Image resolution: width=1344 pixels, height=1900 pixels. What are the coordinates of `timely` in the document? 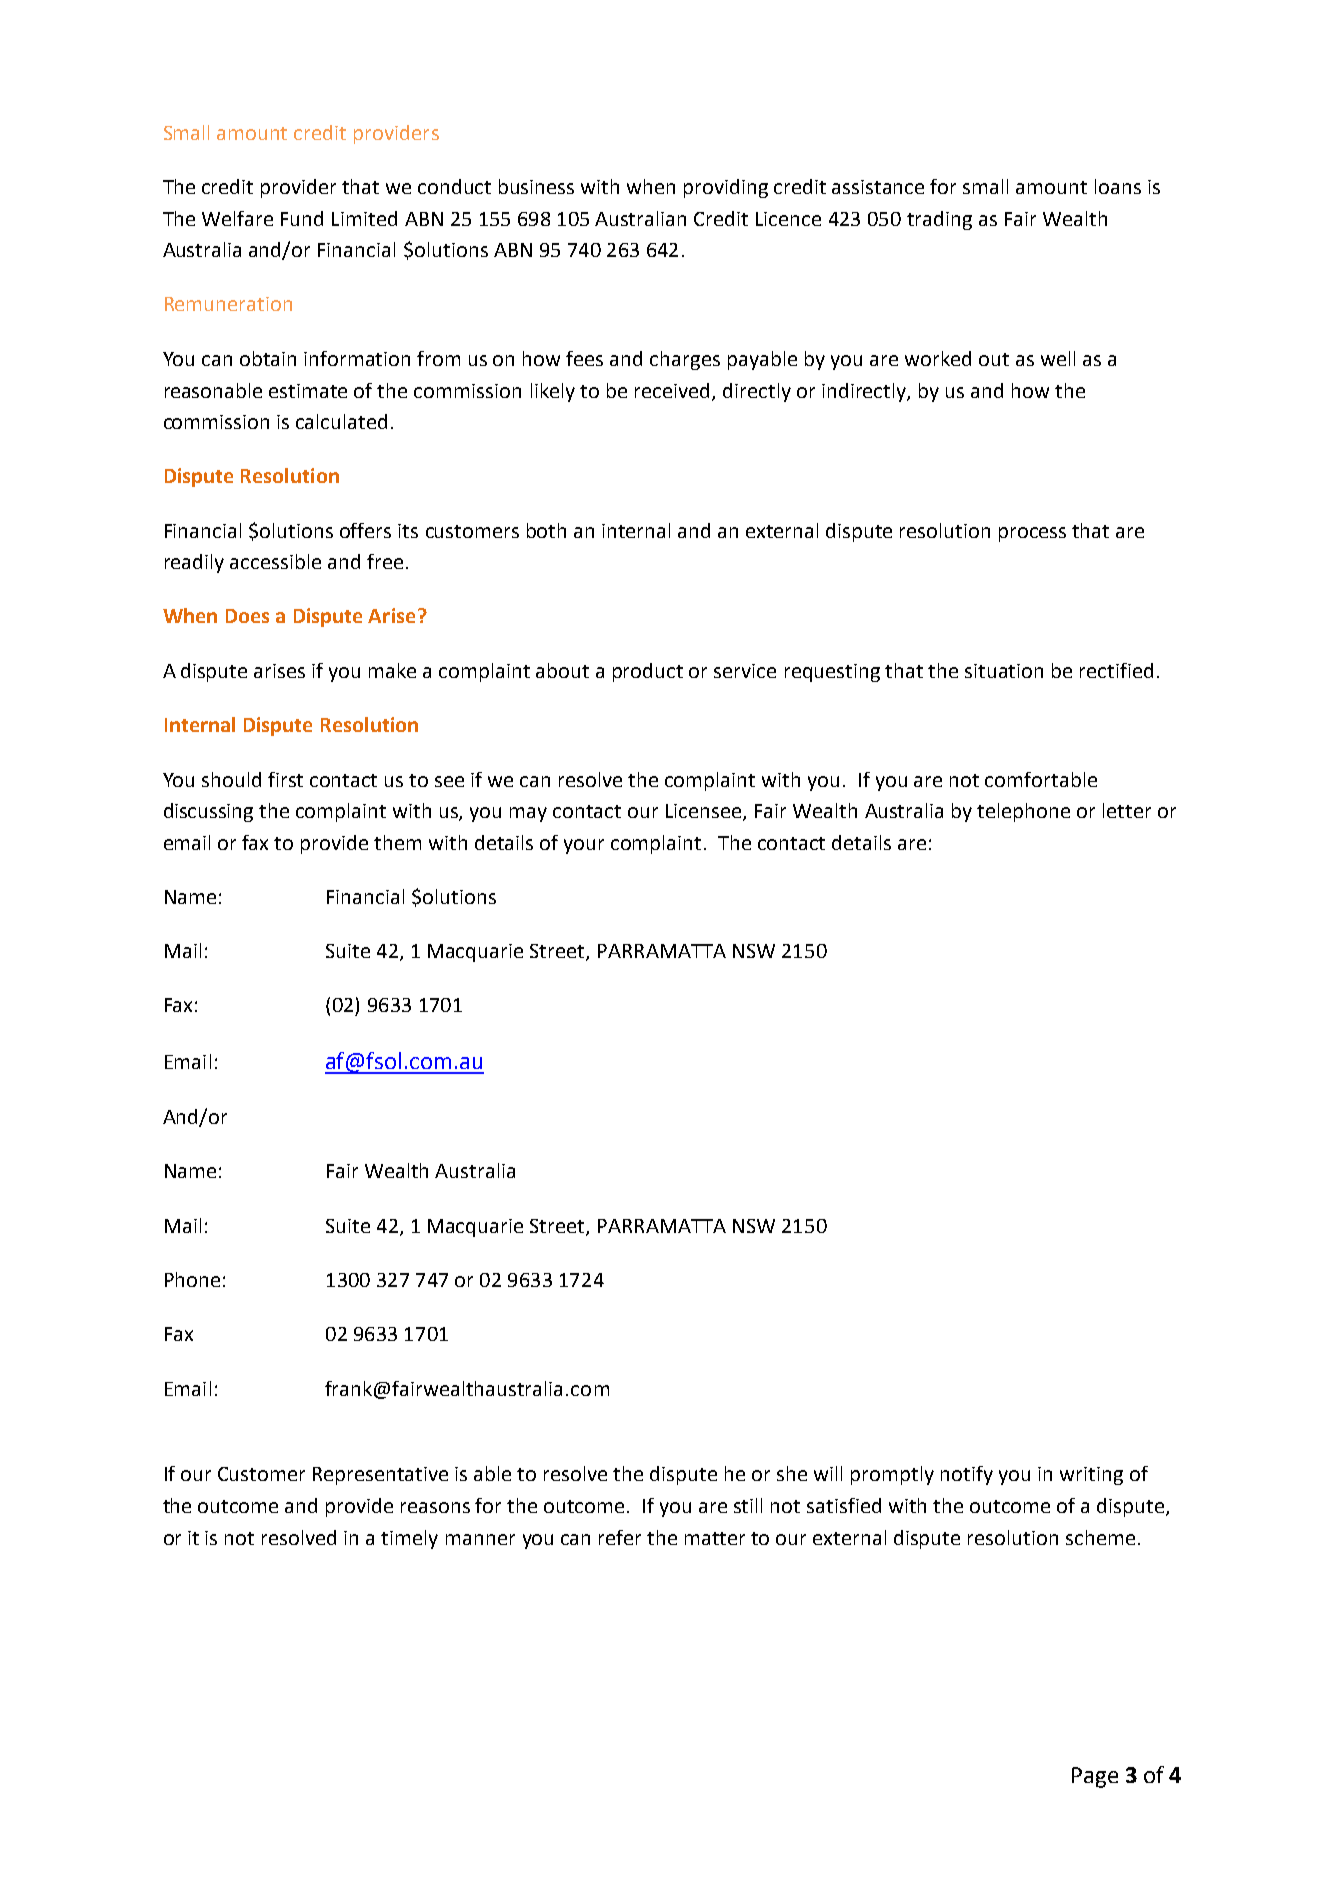 It's located at (409, 1539).
